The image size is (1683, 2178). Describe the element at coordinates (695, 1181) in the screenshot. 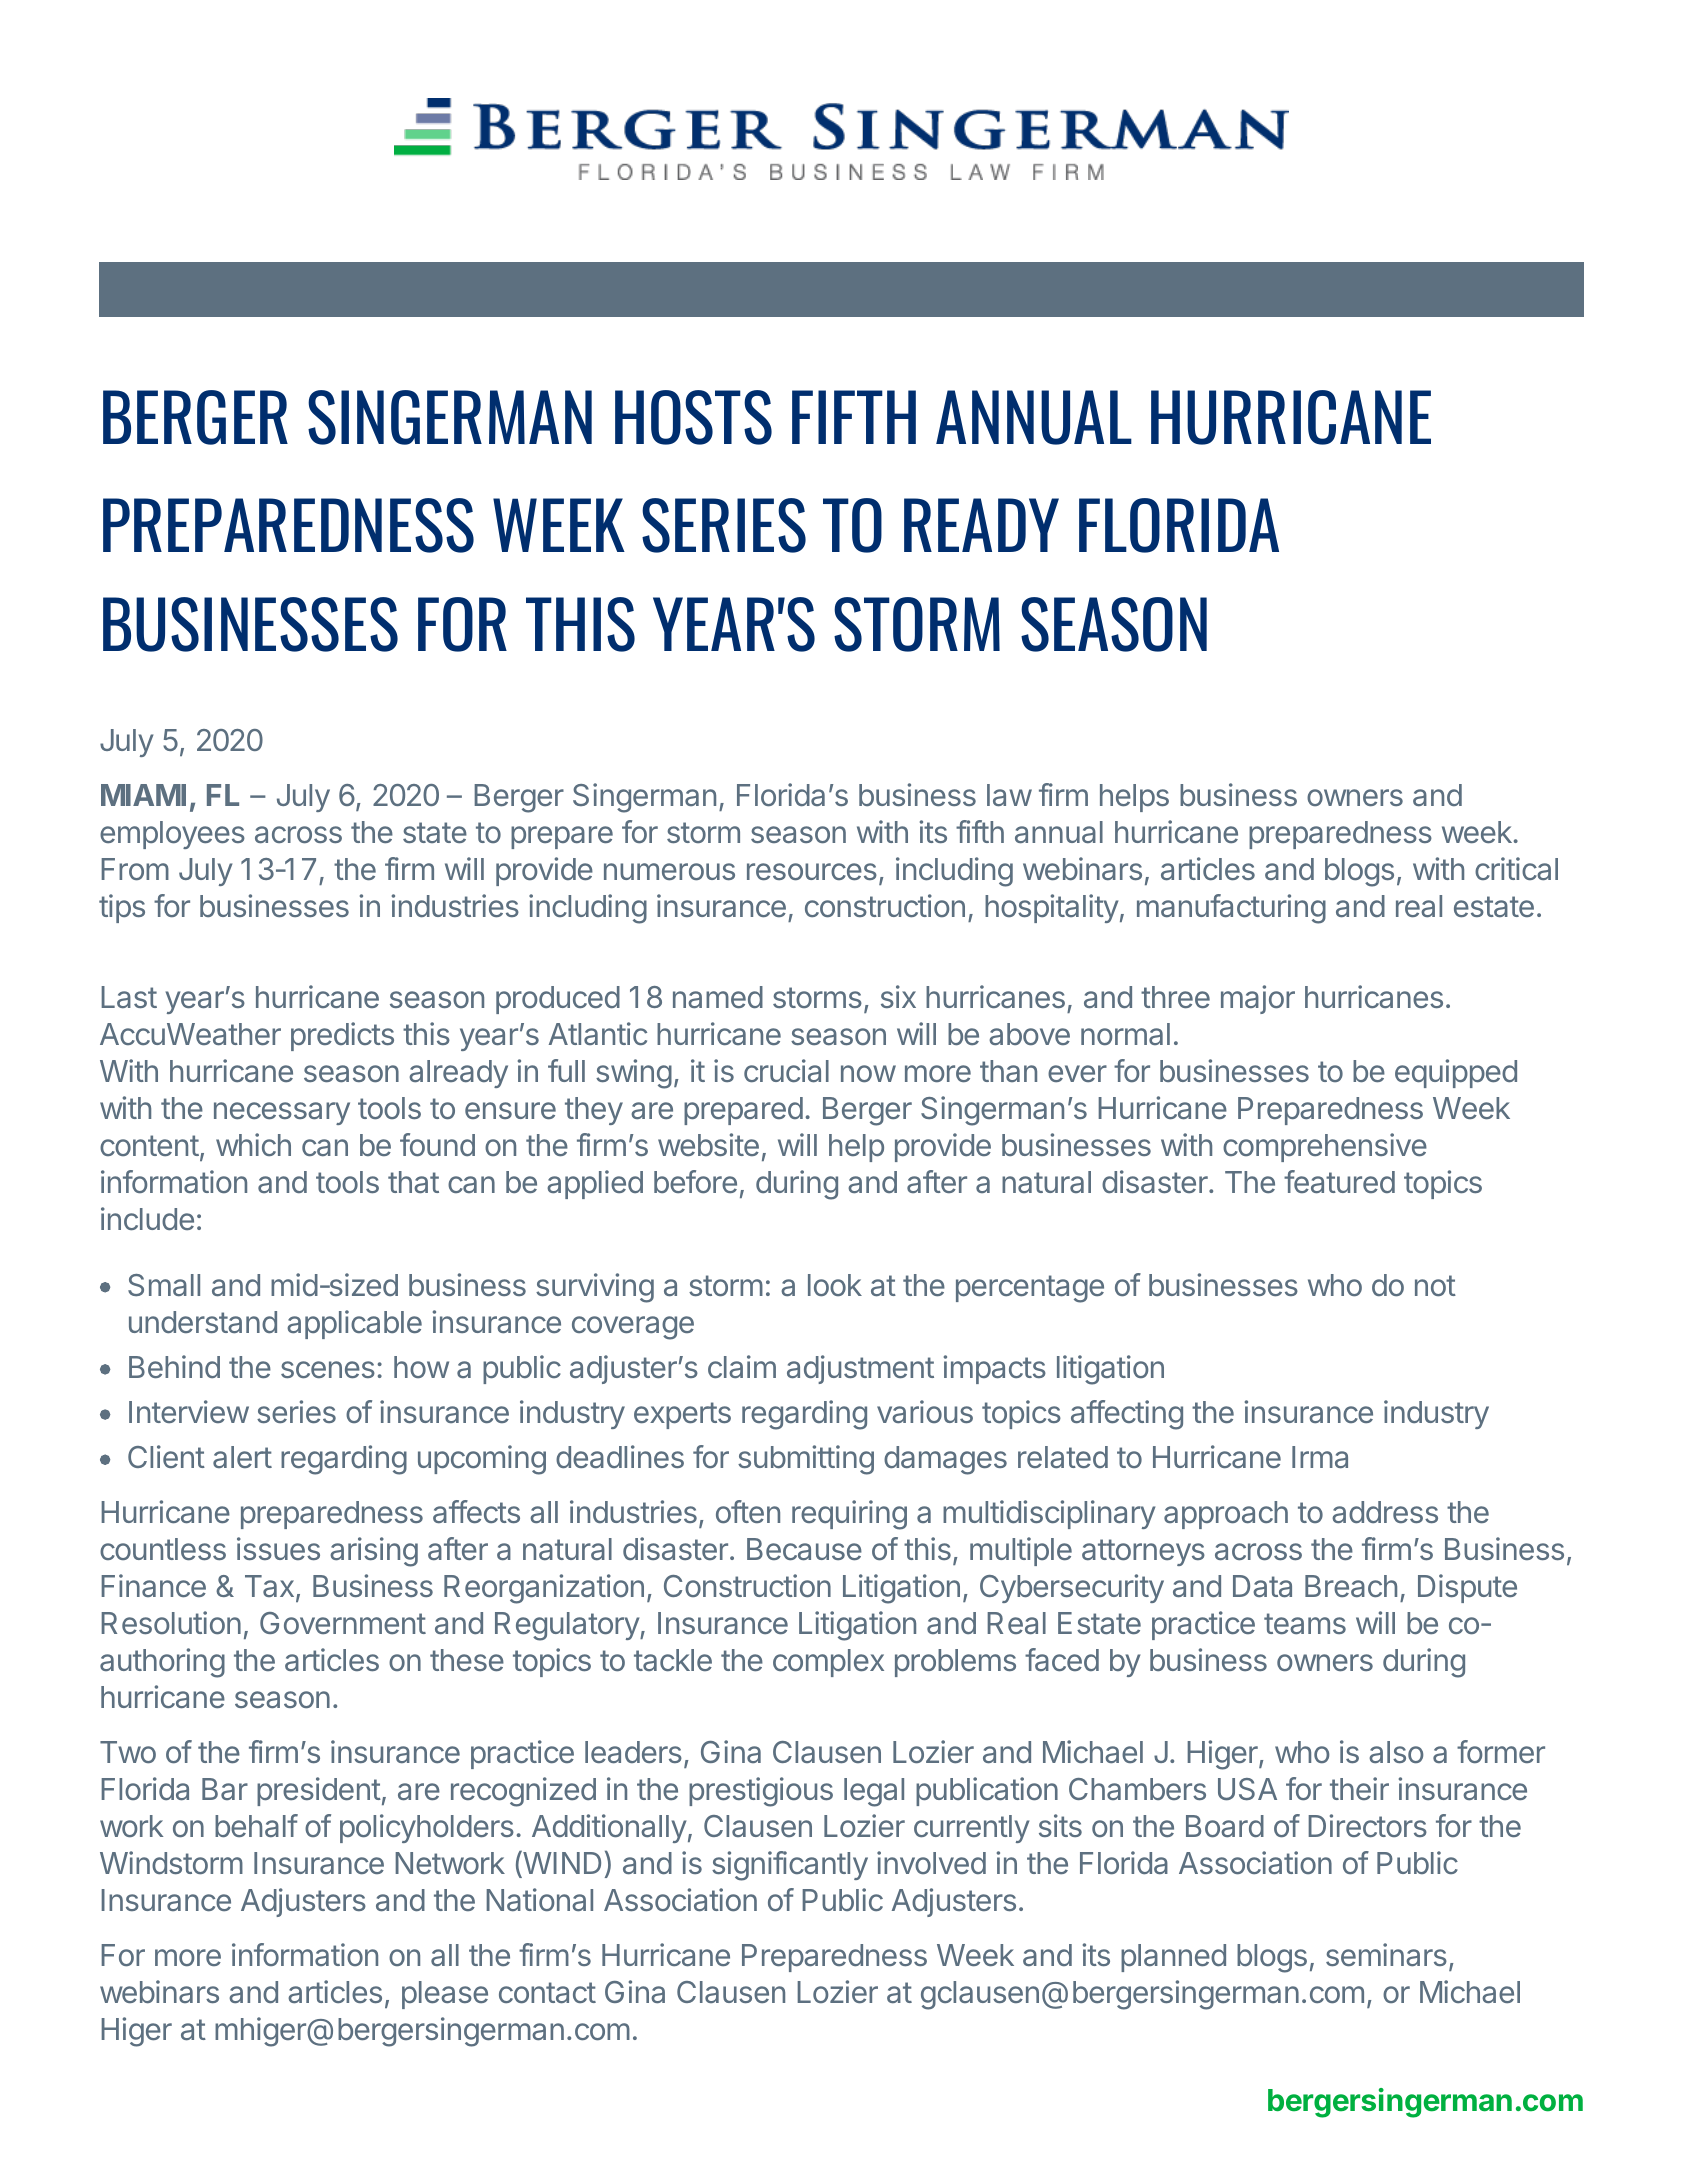

I see `before` at that location.
